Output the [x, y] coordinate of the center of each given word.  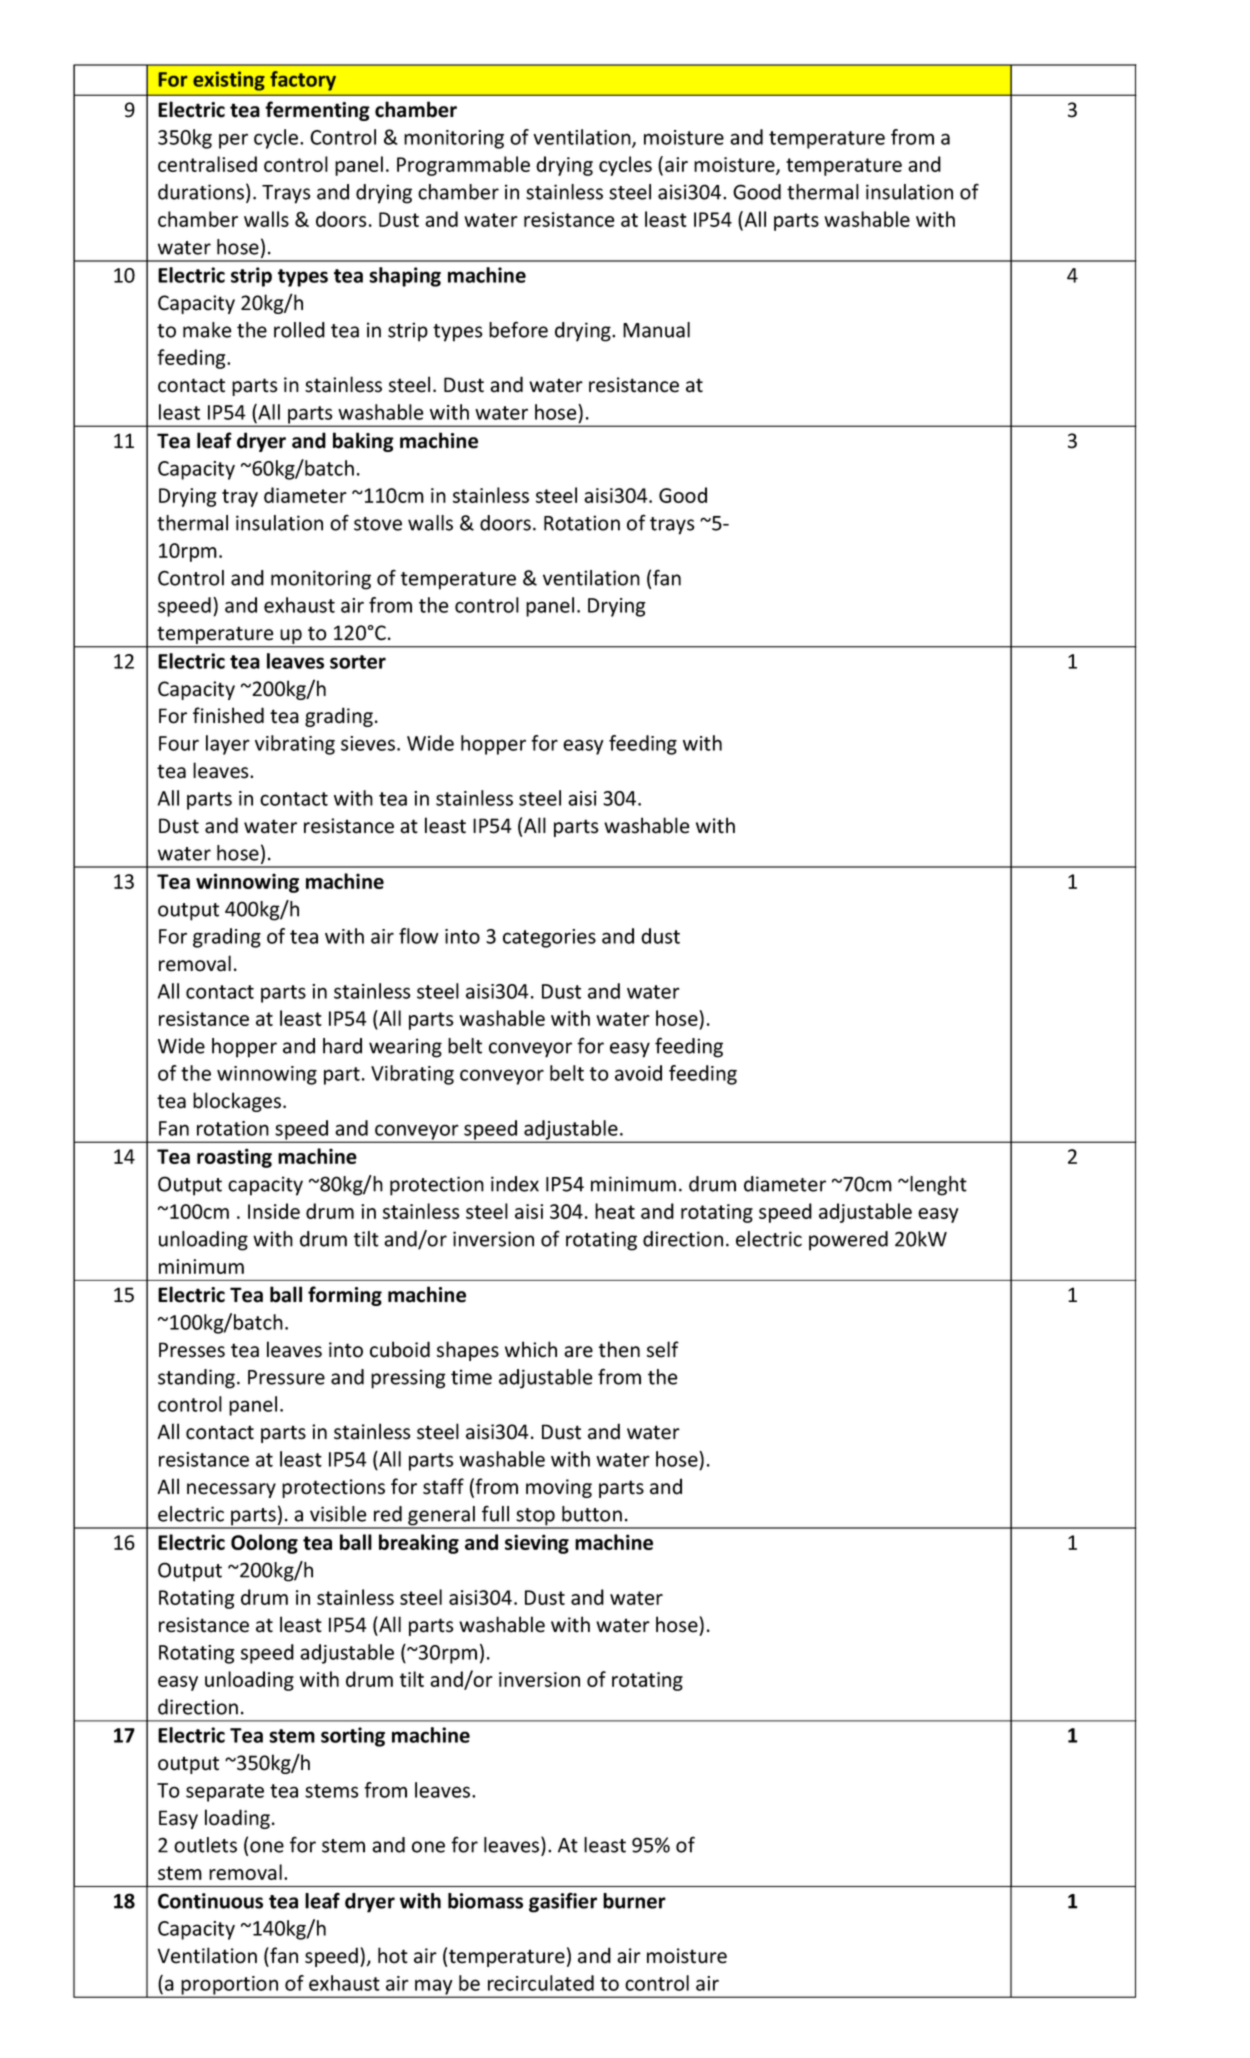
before [518, 329]
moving [559, 1488]
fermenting [317, 111]
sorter [358, 662]
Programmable [463, 166]
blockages [237, 1102]
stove [378, 524]
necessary [231, 1490]
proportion [229, 1986]
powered [848, 1241]
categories [549, 938]
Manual [656, 330]
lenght [937, 1186]
